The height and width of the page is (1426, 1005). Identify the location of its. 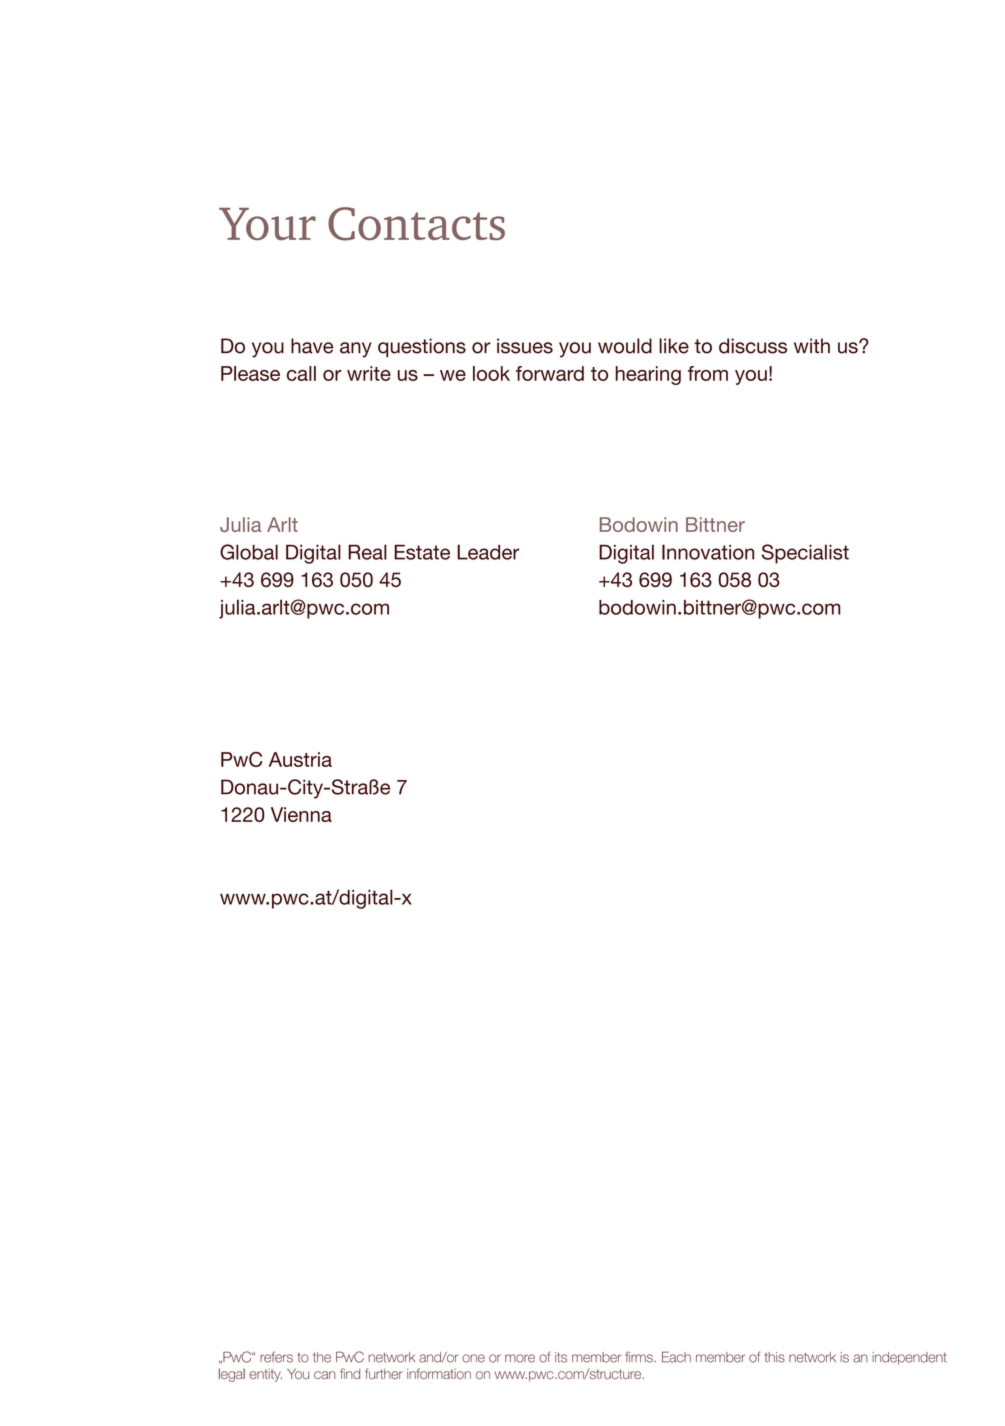
(561, 1357).
